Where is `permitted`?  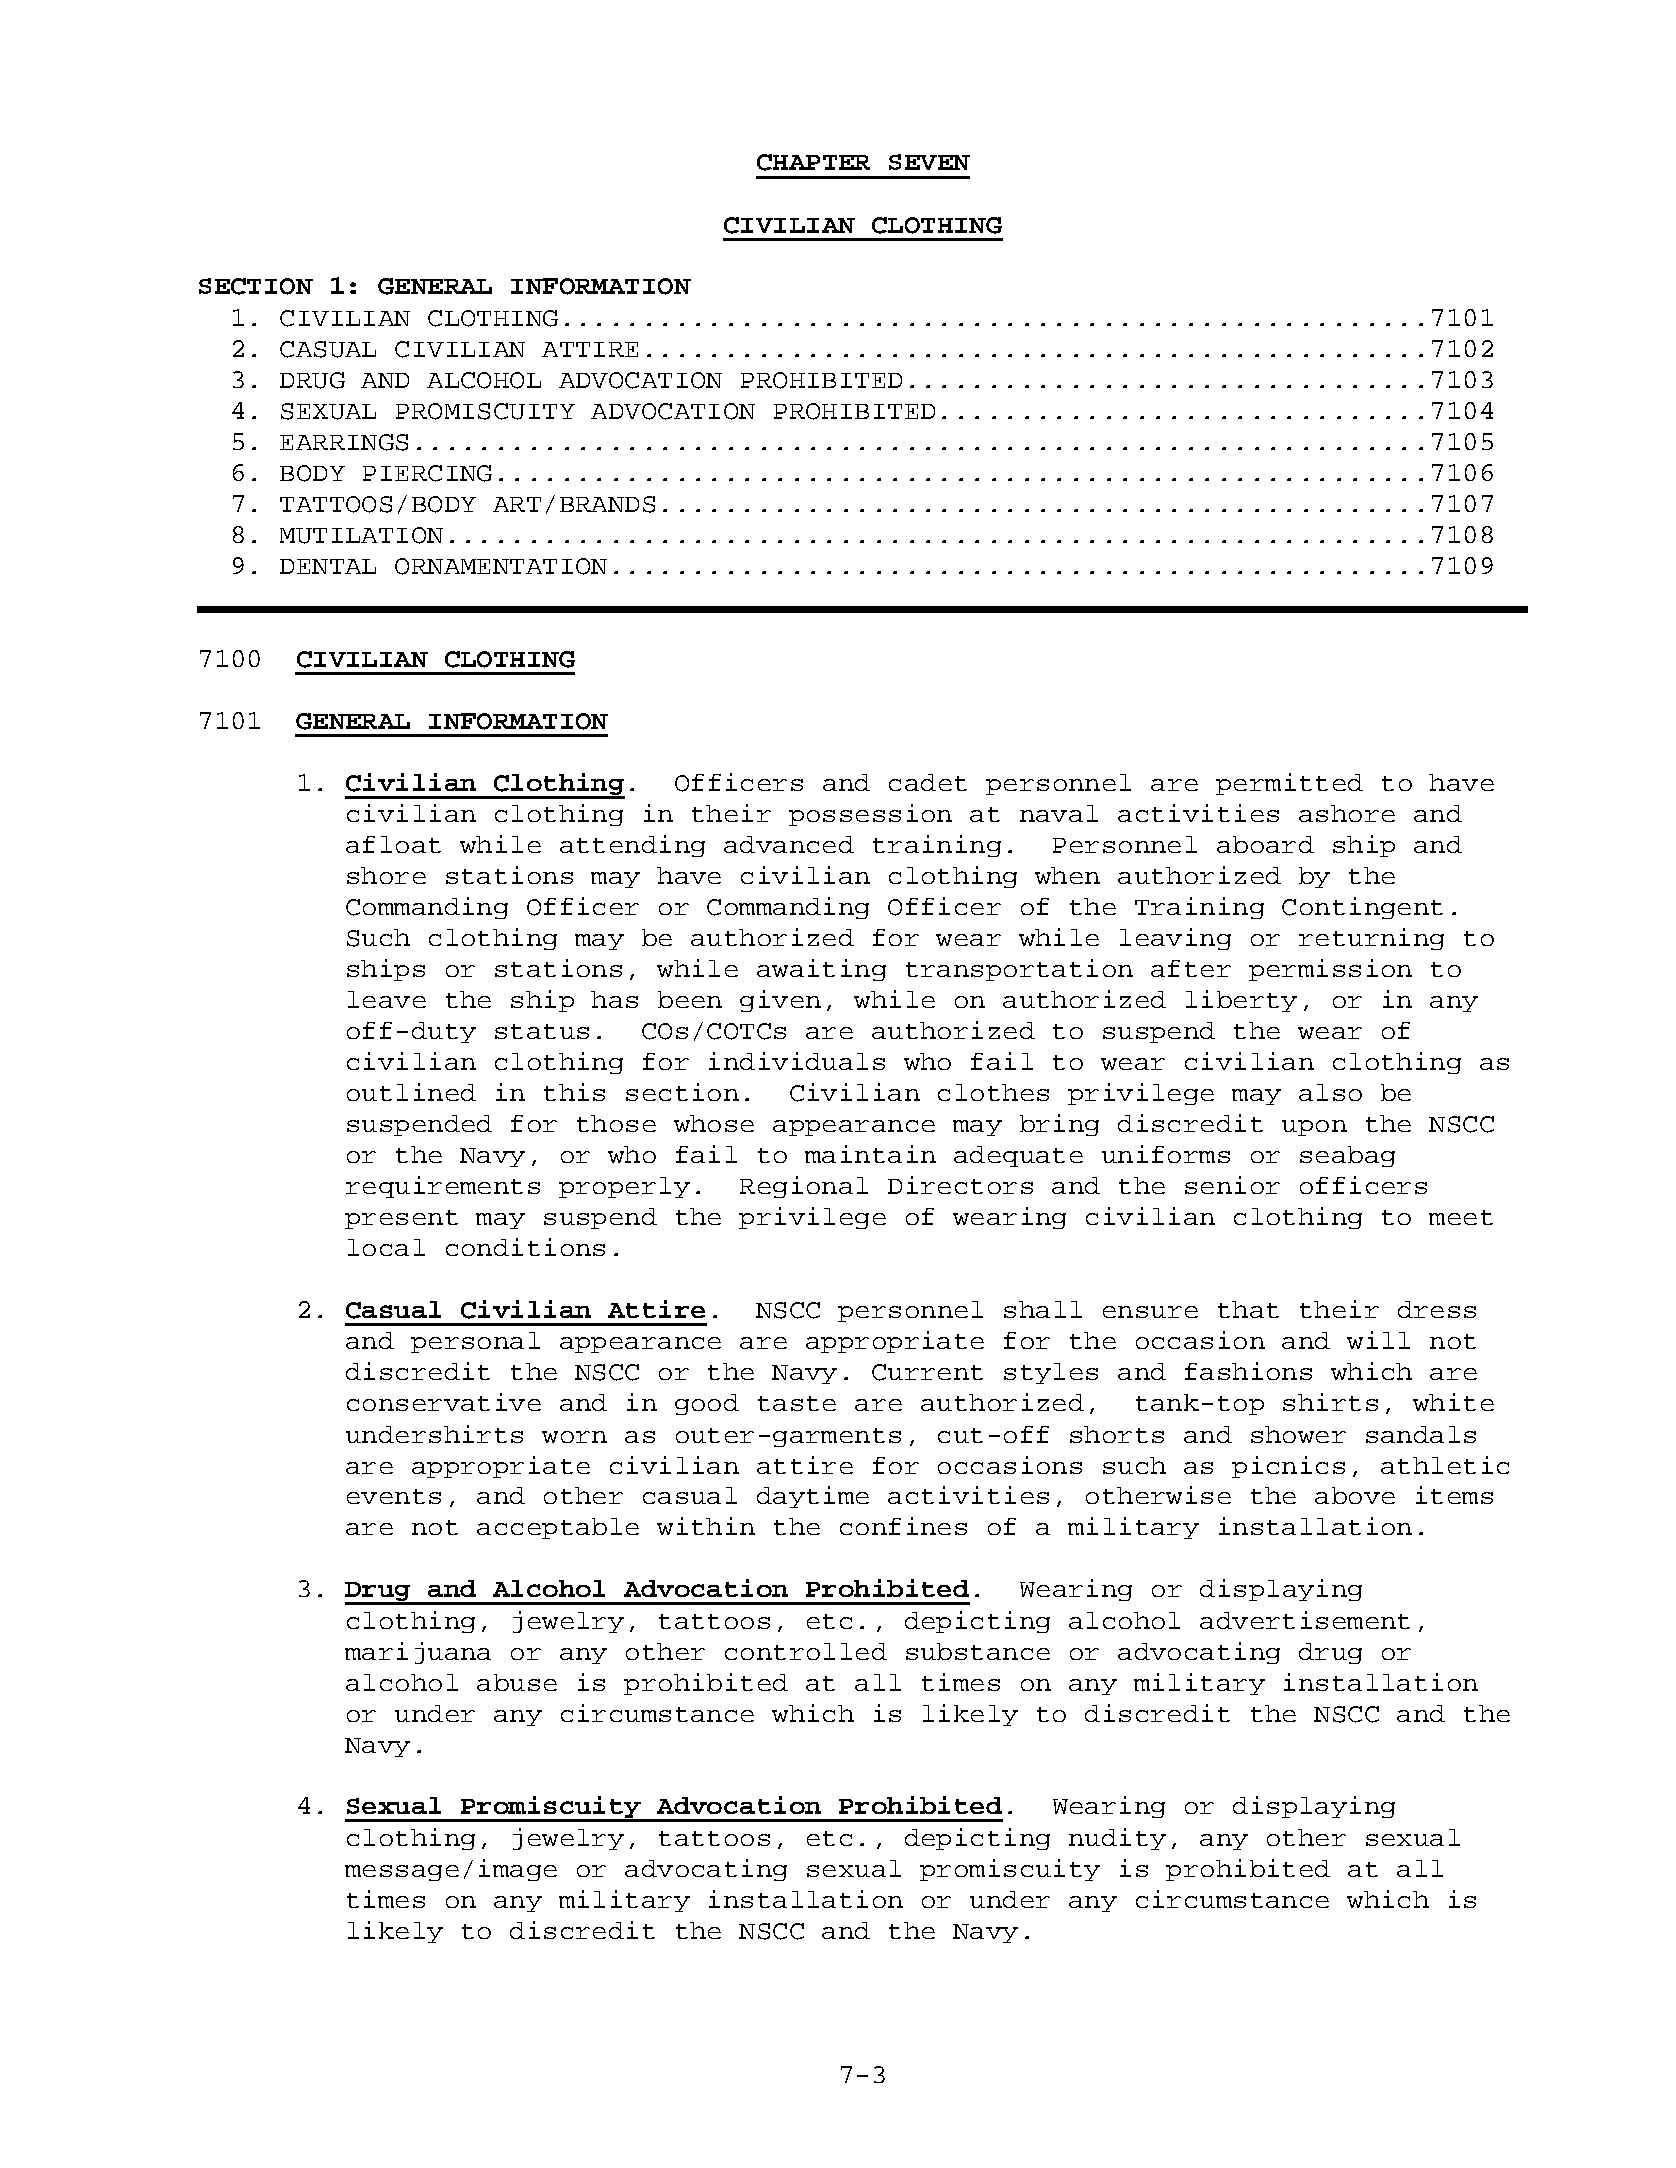
permitted is located at coordinates (1289, 784).
